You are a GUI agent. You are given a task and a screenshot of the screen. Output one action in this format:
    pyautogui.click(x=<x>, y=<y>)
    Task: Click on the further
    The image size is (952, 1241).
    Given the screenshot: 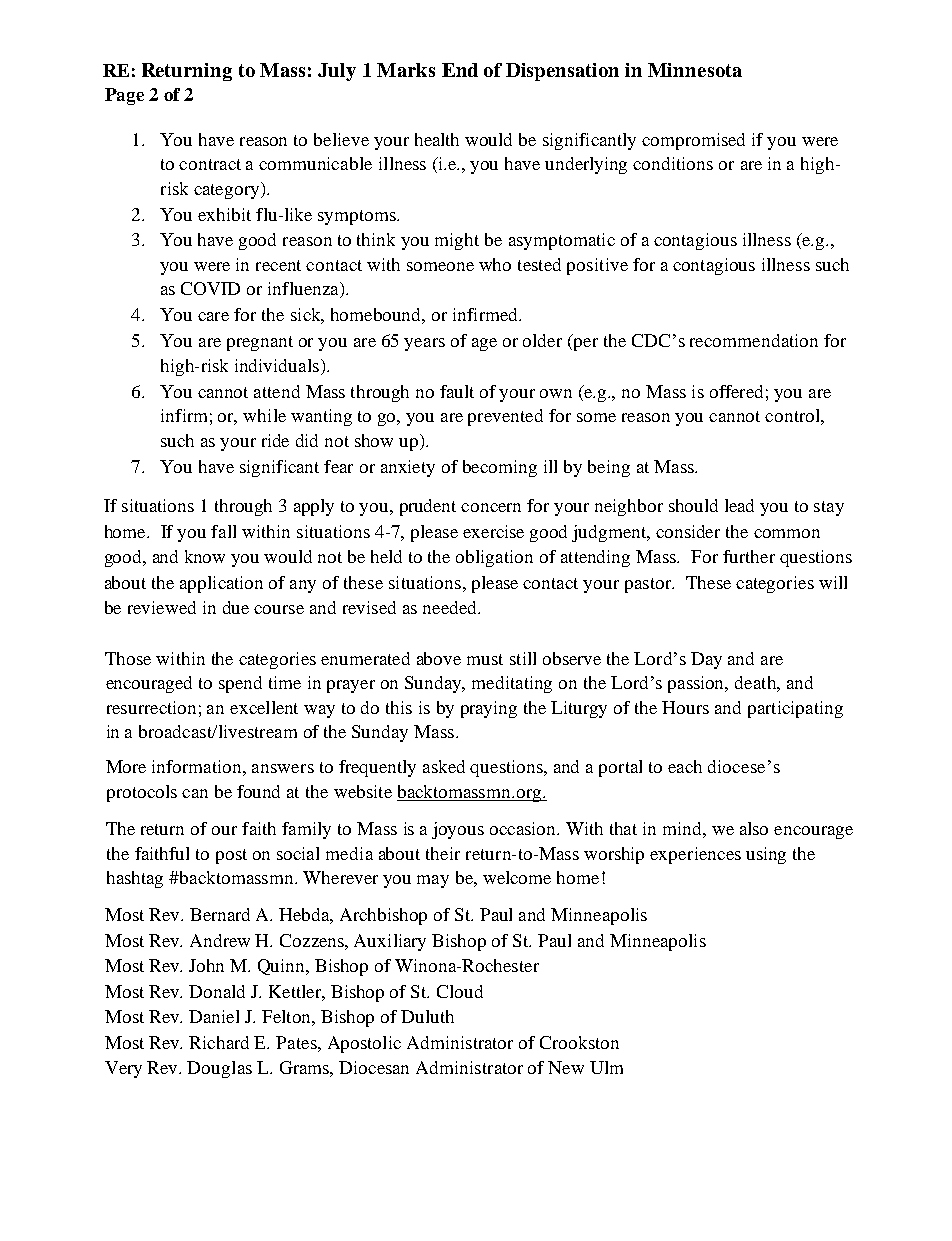 What is the action you would take?
    pyautogui.click(x=749, y=556)
